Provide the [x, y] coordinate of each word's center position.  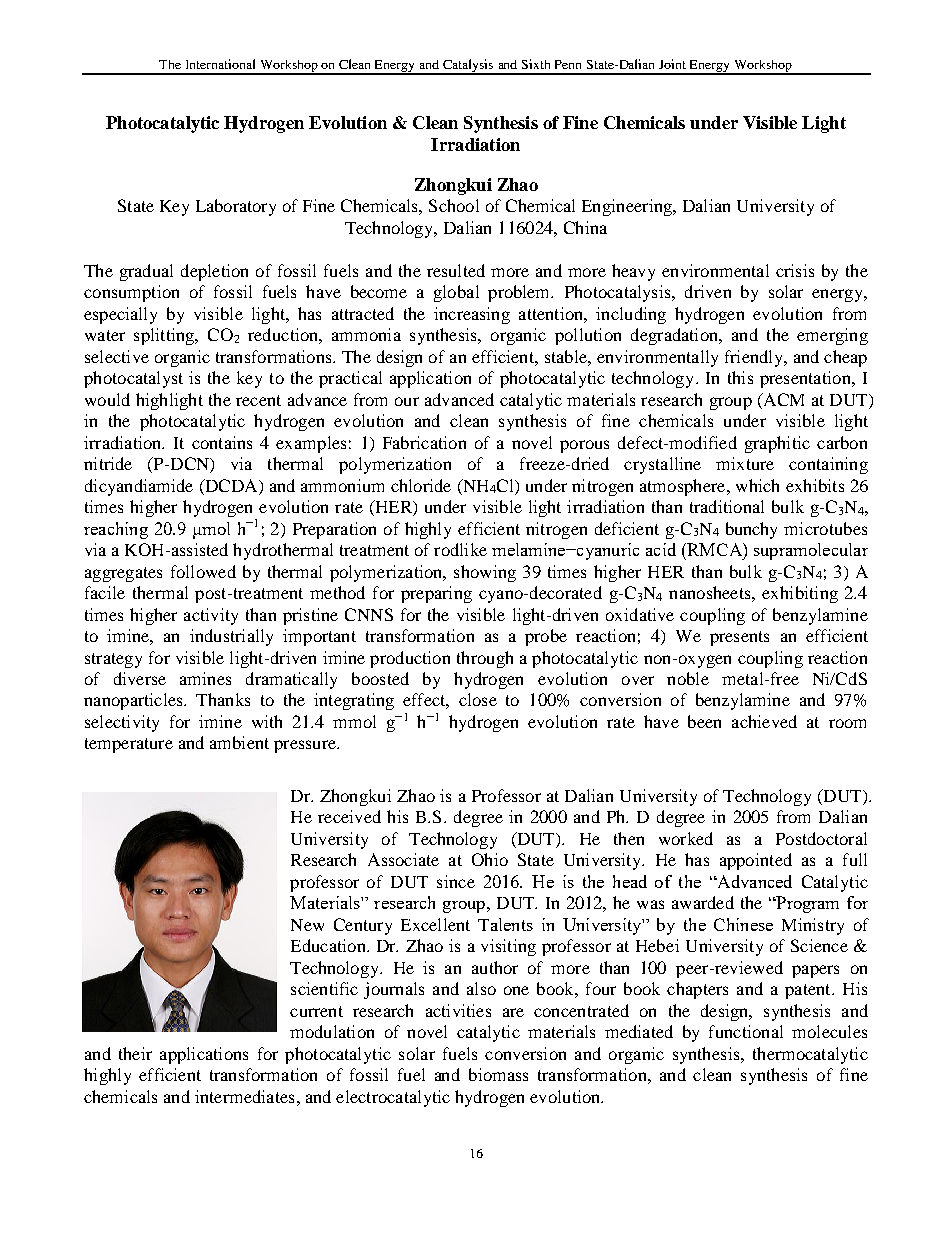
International [220, 64]
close [478, 699]
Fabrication [424, 442]
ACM [782, 399]
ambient [239, 742]
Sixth [536, 64]
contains [222, 442]
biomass [498, 1074]
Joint [672, 64]
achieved [764, 721]
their [135, 1053]
